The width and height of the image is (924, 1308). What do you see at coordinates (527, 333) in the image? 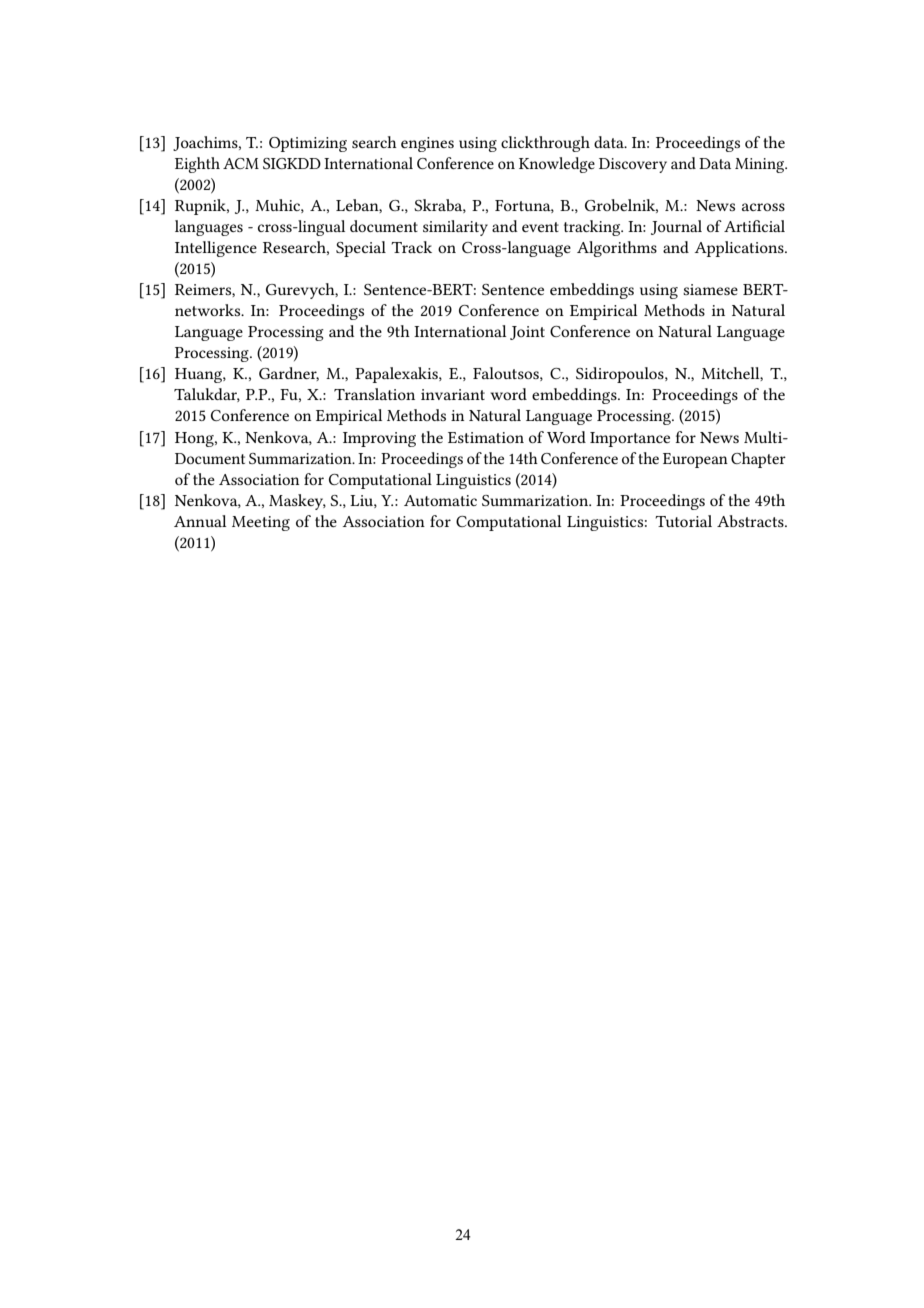
I see `Joint` at bounding box center [527, 333].
